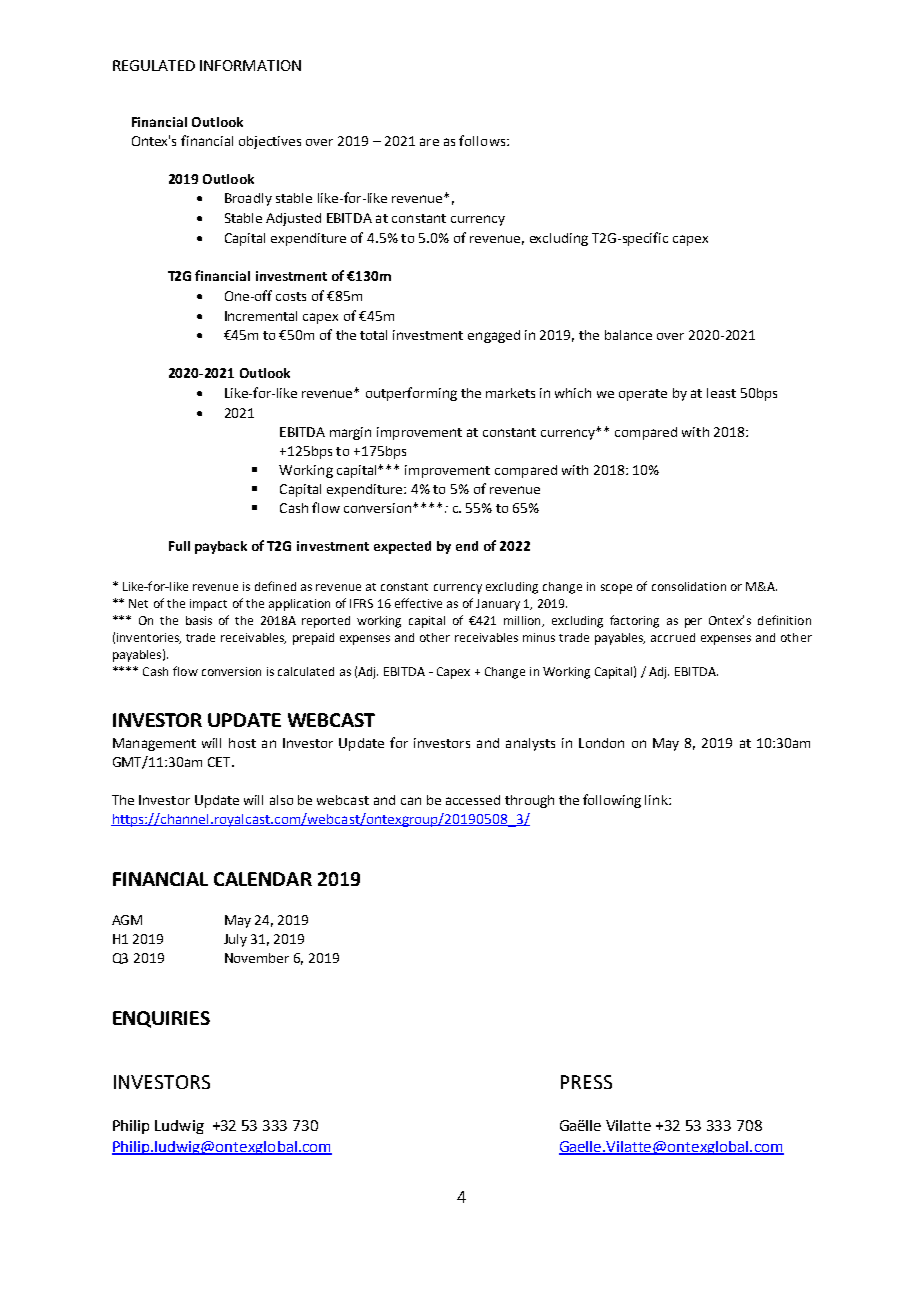  I want to click on link, so click(657, 800).
